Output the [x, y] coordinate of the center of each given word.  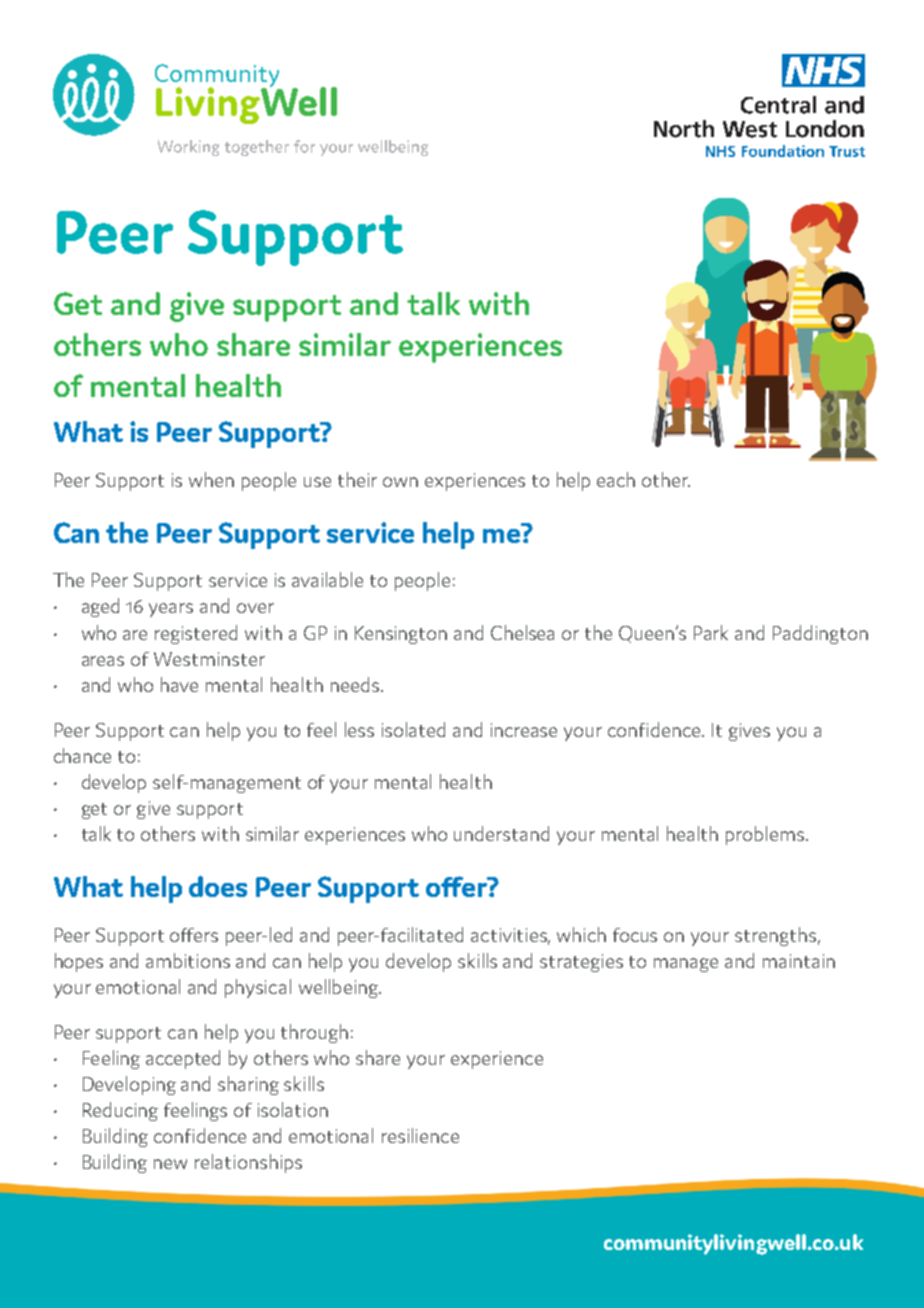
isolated [413, 729]
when [211, 479]
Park [711, 632]
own [400, 482]
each [616, 479]
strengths [775, 936]
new [170, 1164]
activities [510, 936]
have [179, 684]
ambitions [188, 960]
